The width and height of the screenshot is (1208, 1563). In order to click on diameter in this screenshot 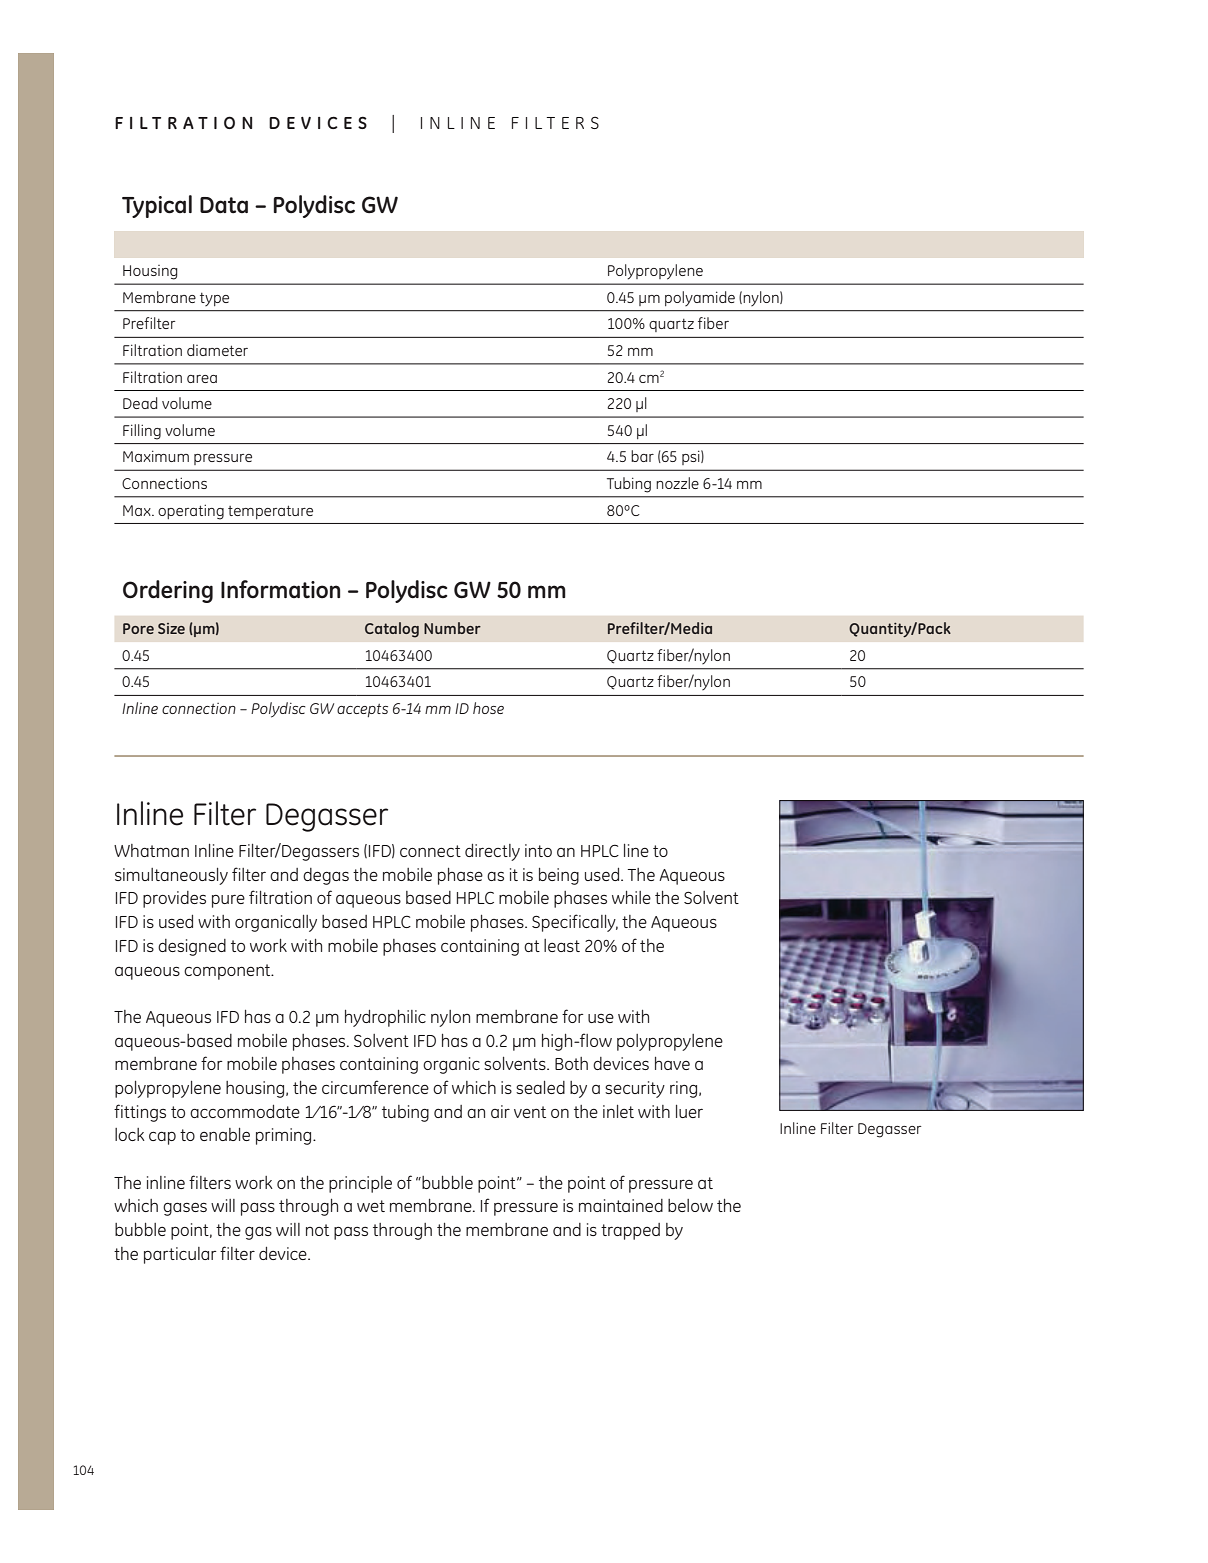, I will do `click(217, 350)`.
